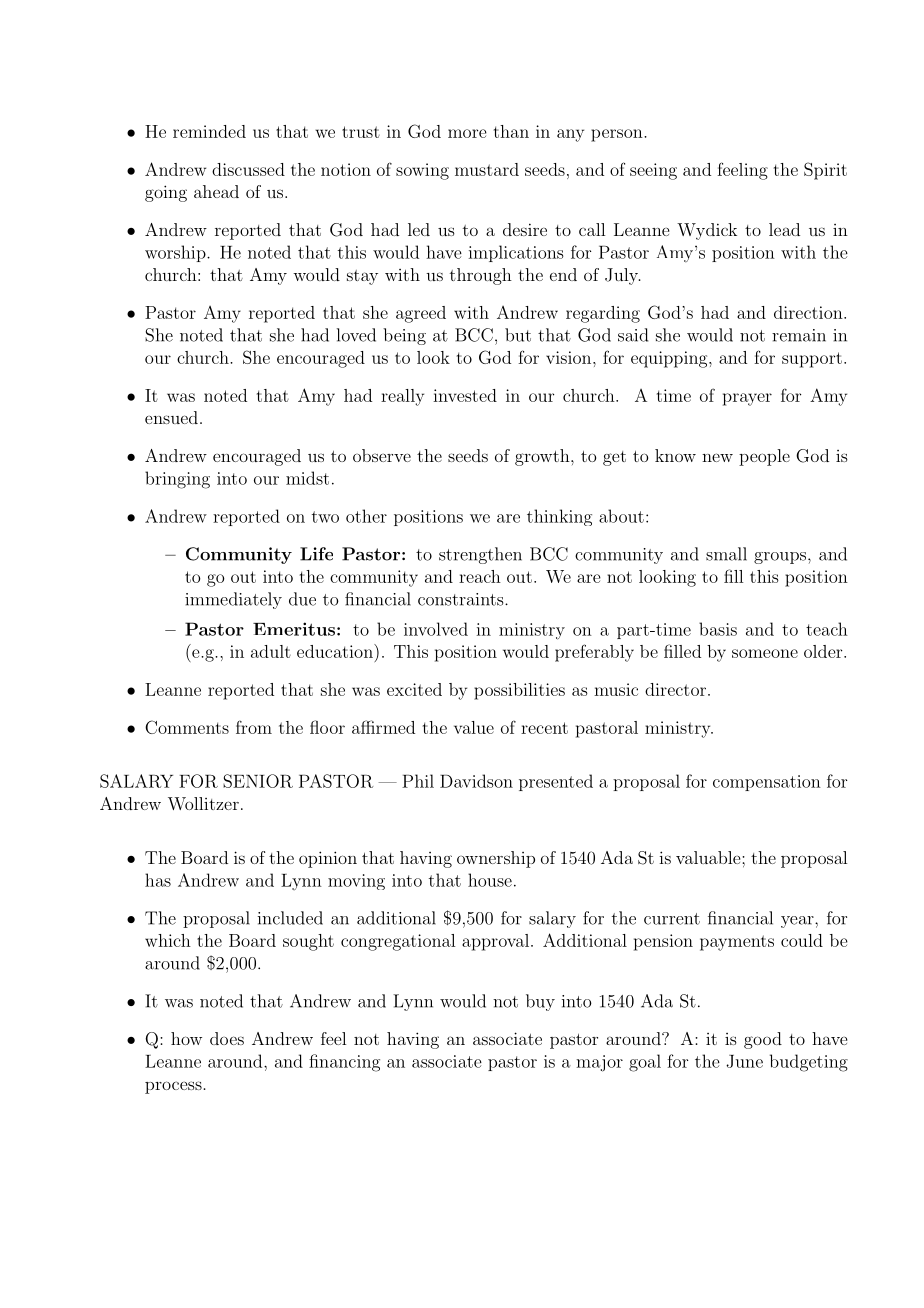  I want to click on than, so click(511, 131).
